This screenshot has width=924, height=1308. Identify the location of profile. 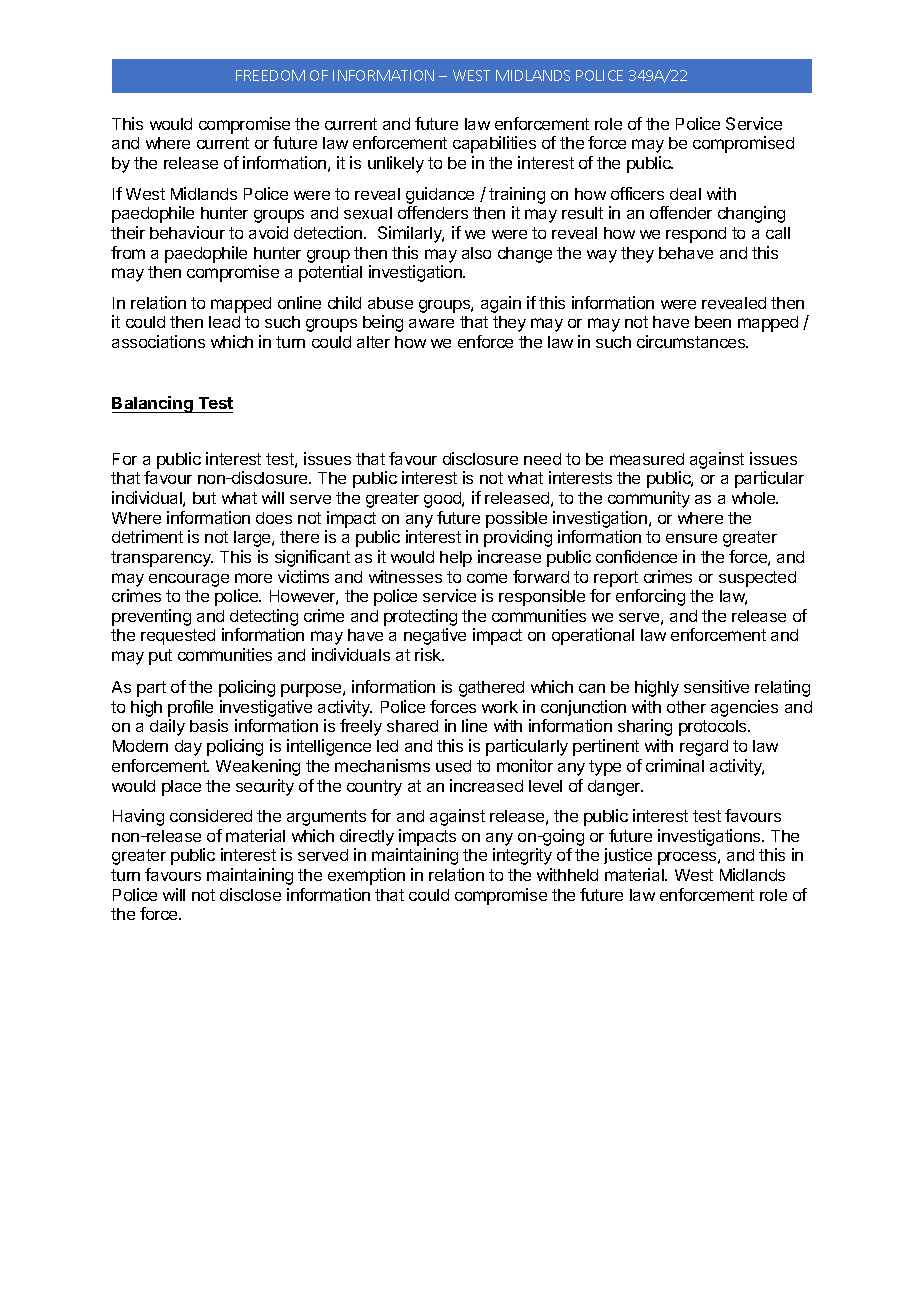
(190, 708).
